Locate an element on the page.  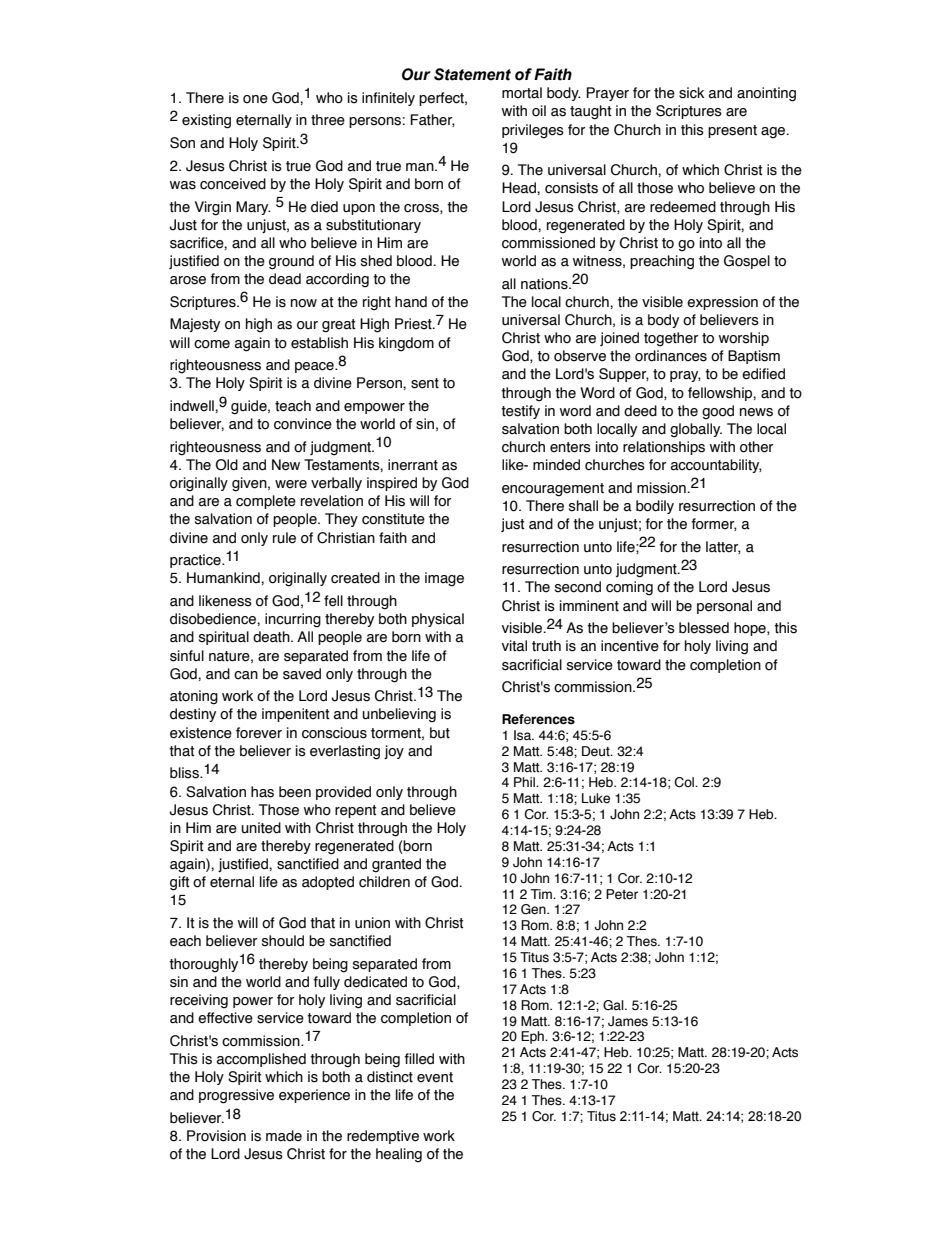
globally is located at coordinates (696, 430).
